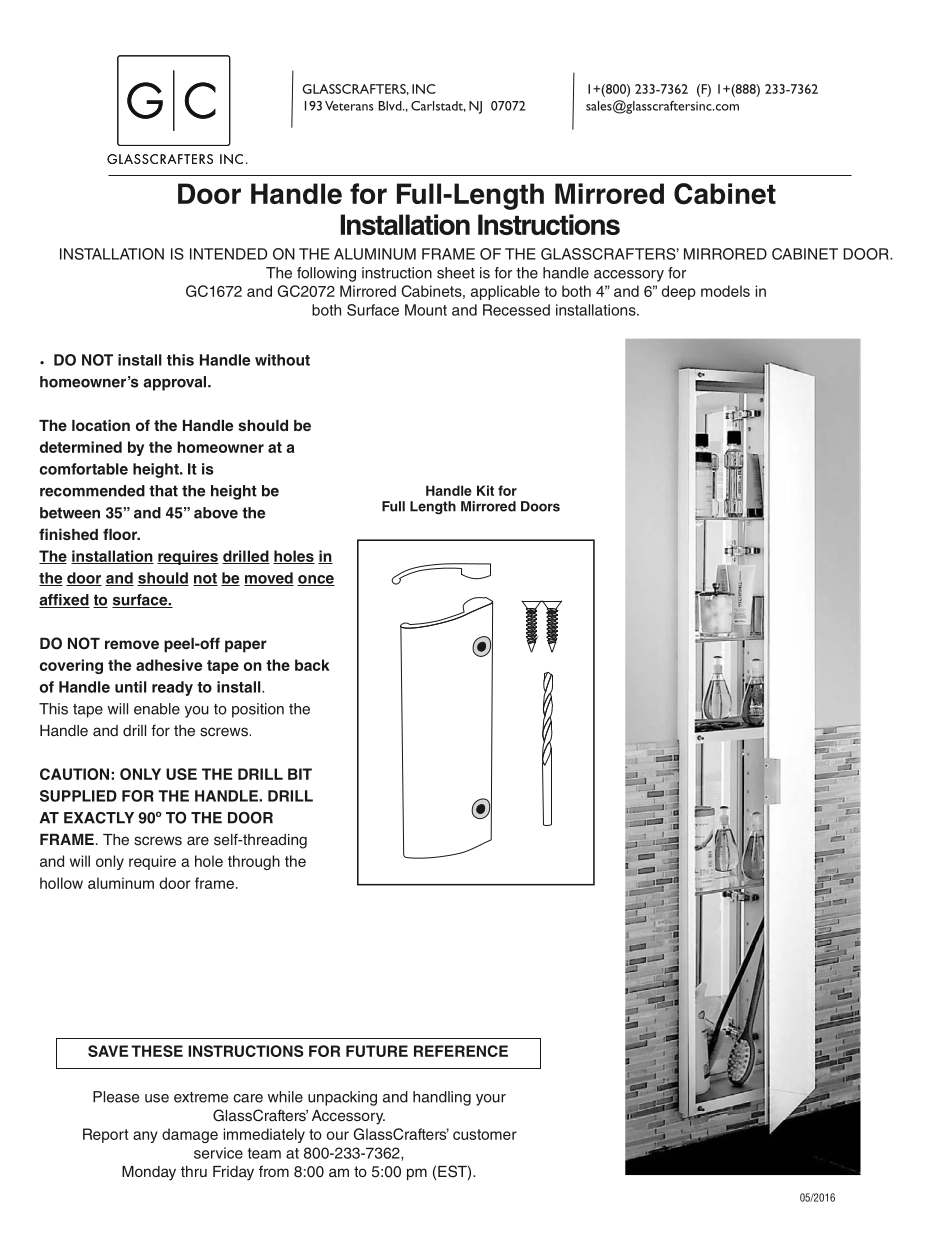 This screenshot has height=1233, width=952. Describe the element at coordinates (300, 774) in the screenshot. I see `BIT` at that location.
